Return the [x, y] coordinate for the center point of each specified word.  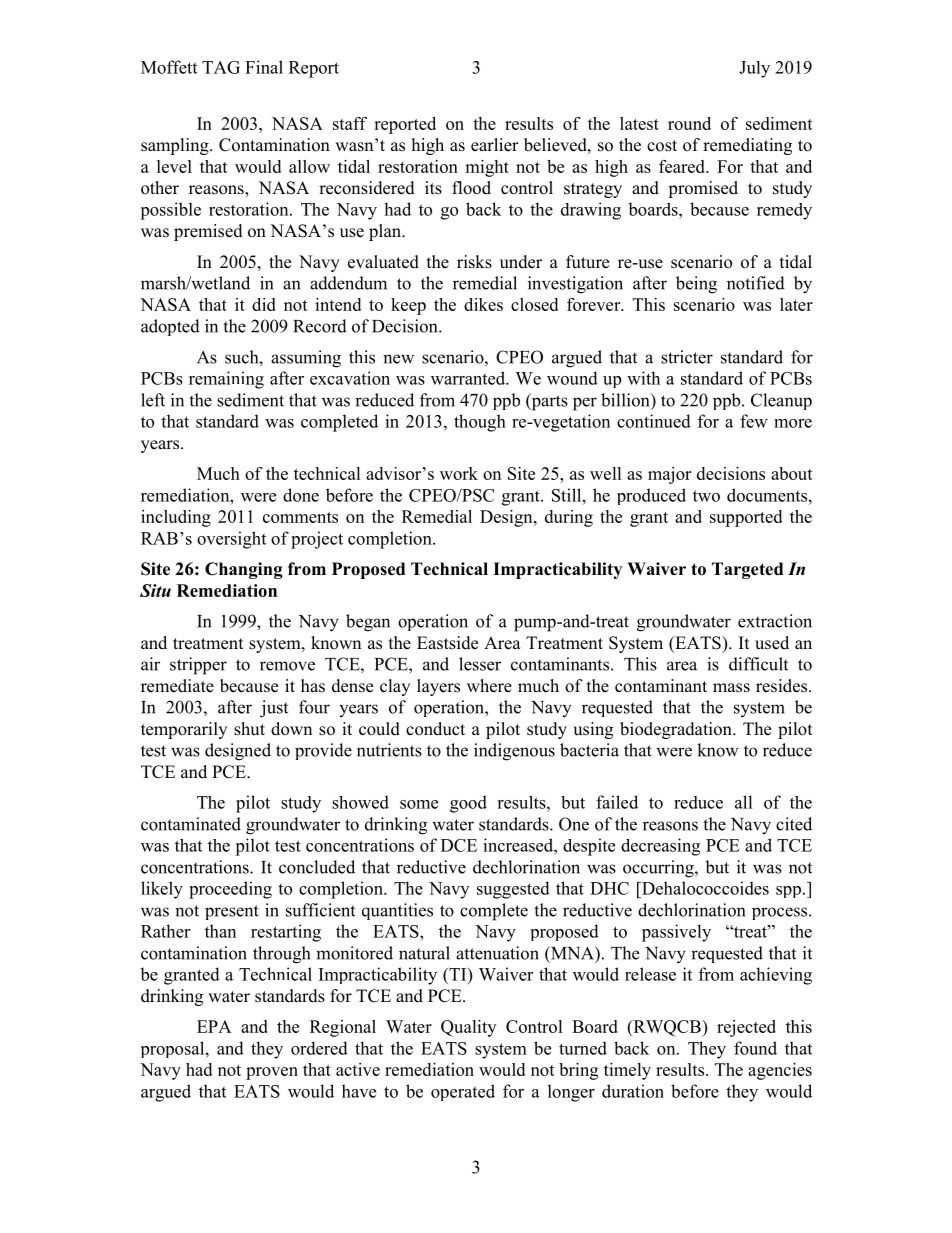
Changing [244, 570]
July [754, 69]
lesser [480, 664]
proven [272, 1073]
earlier [495, 145]
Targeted [747, 570]
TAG [221, 67]
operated [463, 1092]
